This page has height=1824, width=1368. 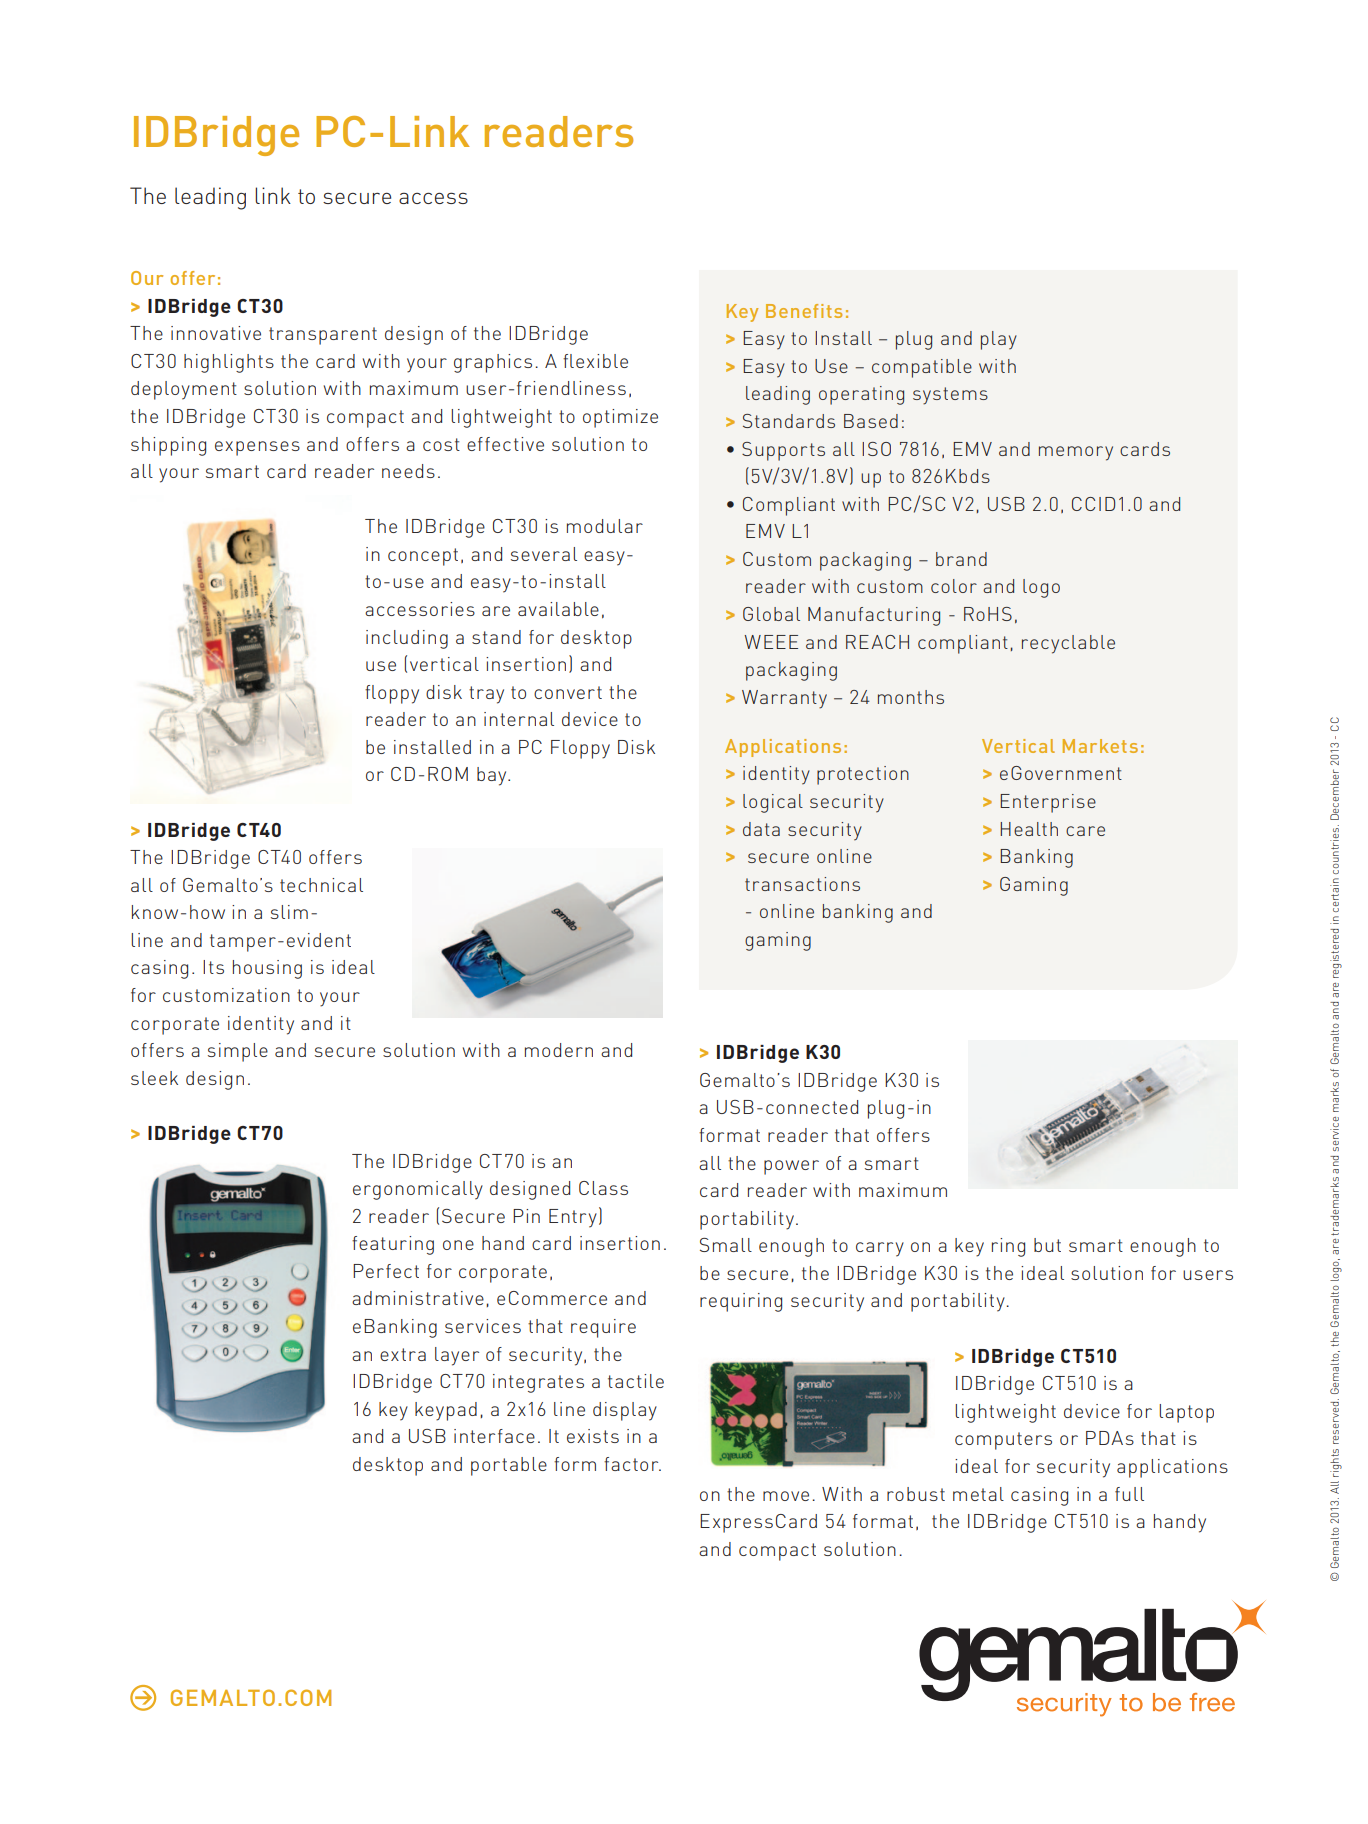 I want to click on simple, so click(x=238, y=1052).
